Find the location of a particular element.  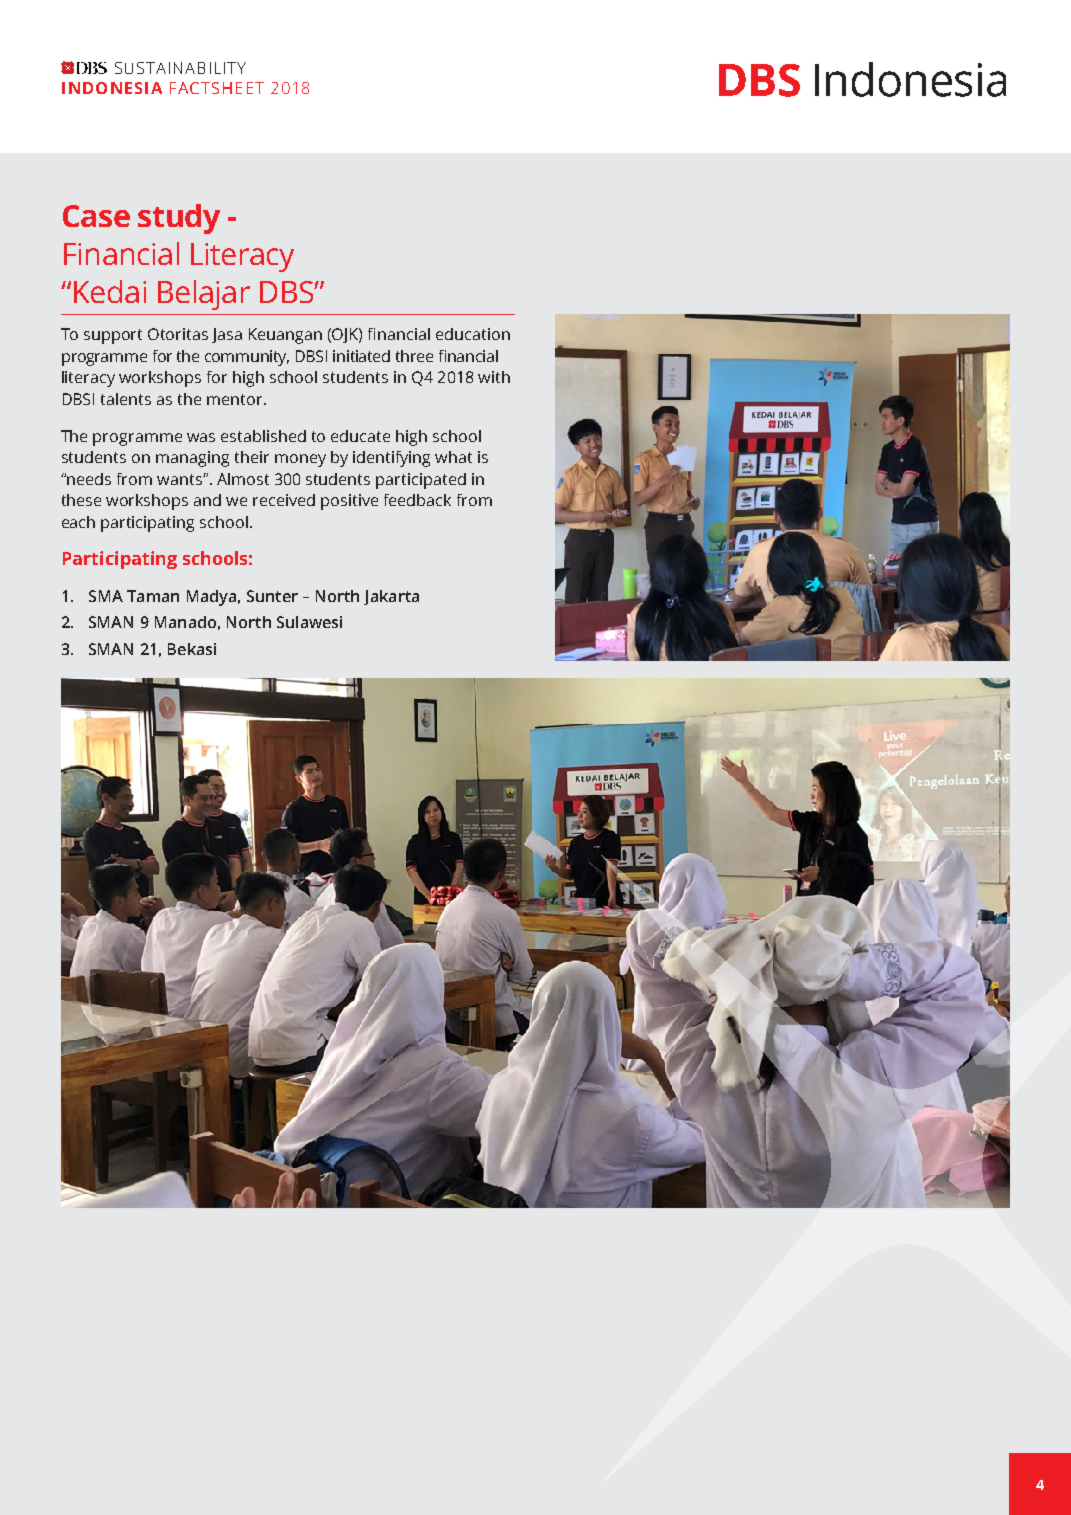

Taman is located at coordinates (153, 596).
